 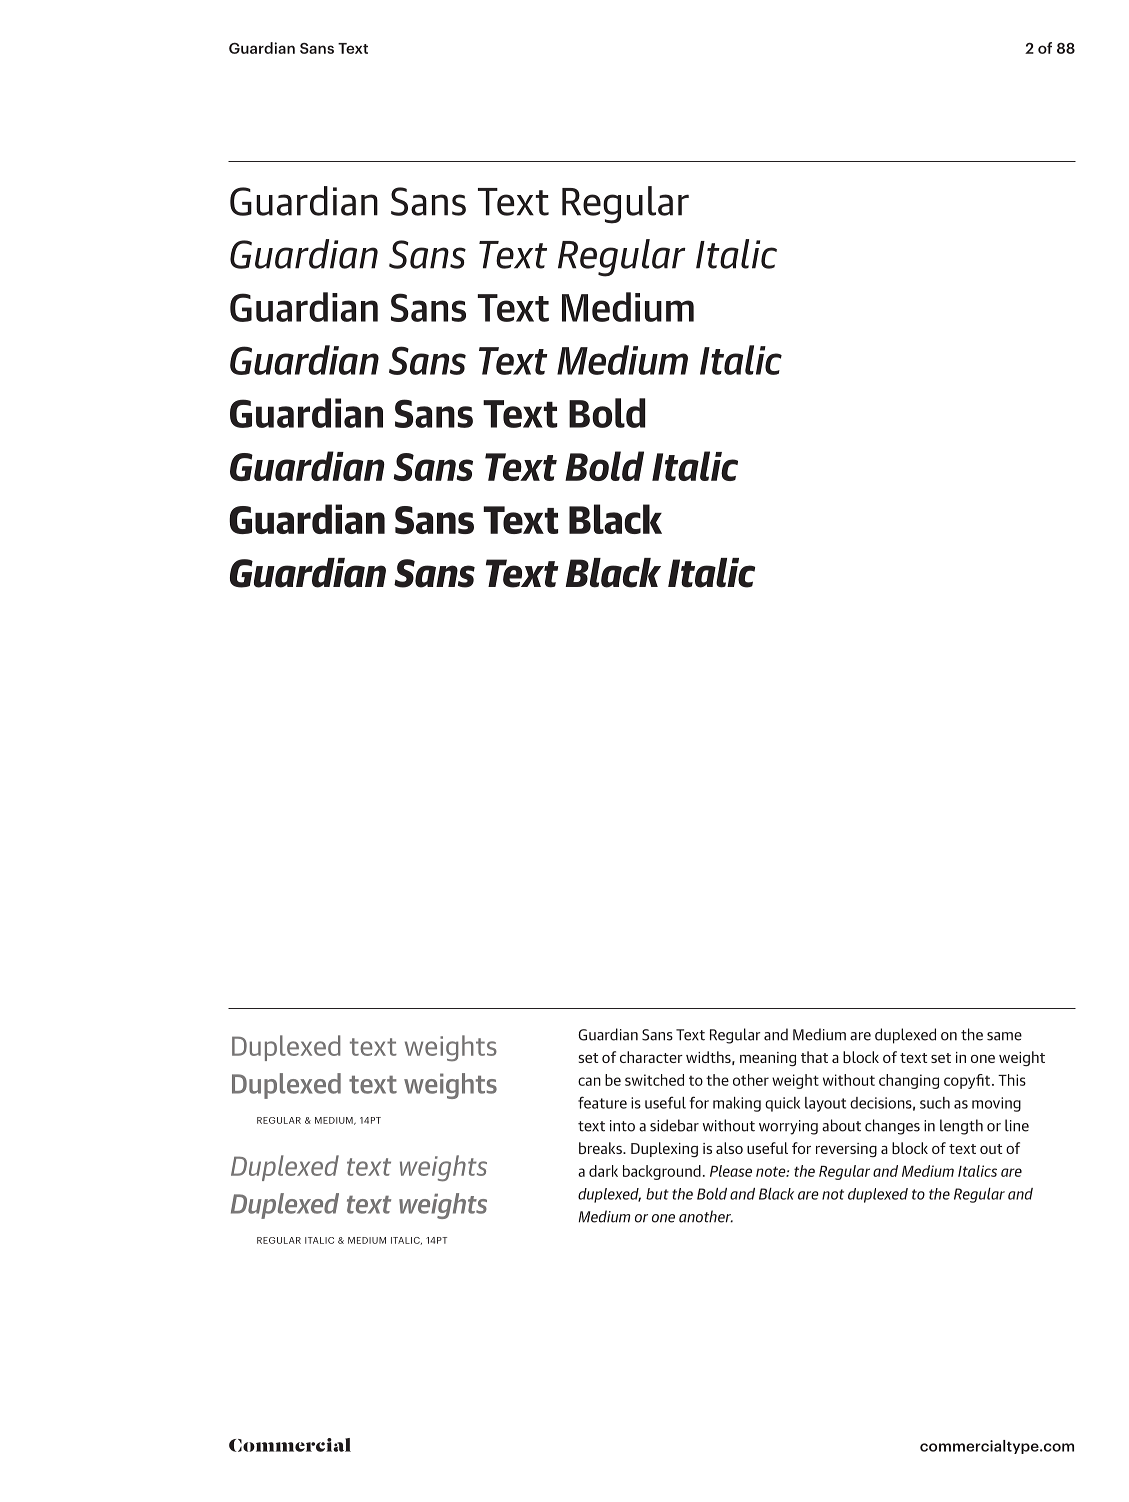 I want to click on This, so click(x=1012, y=1080).
